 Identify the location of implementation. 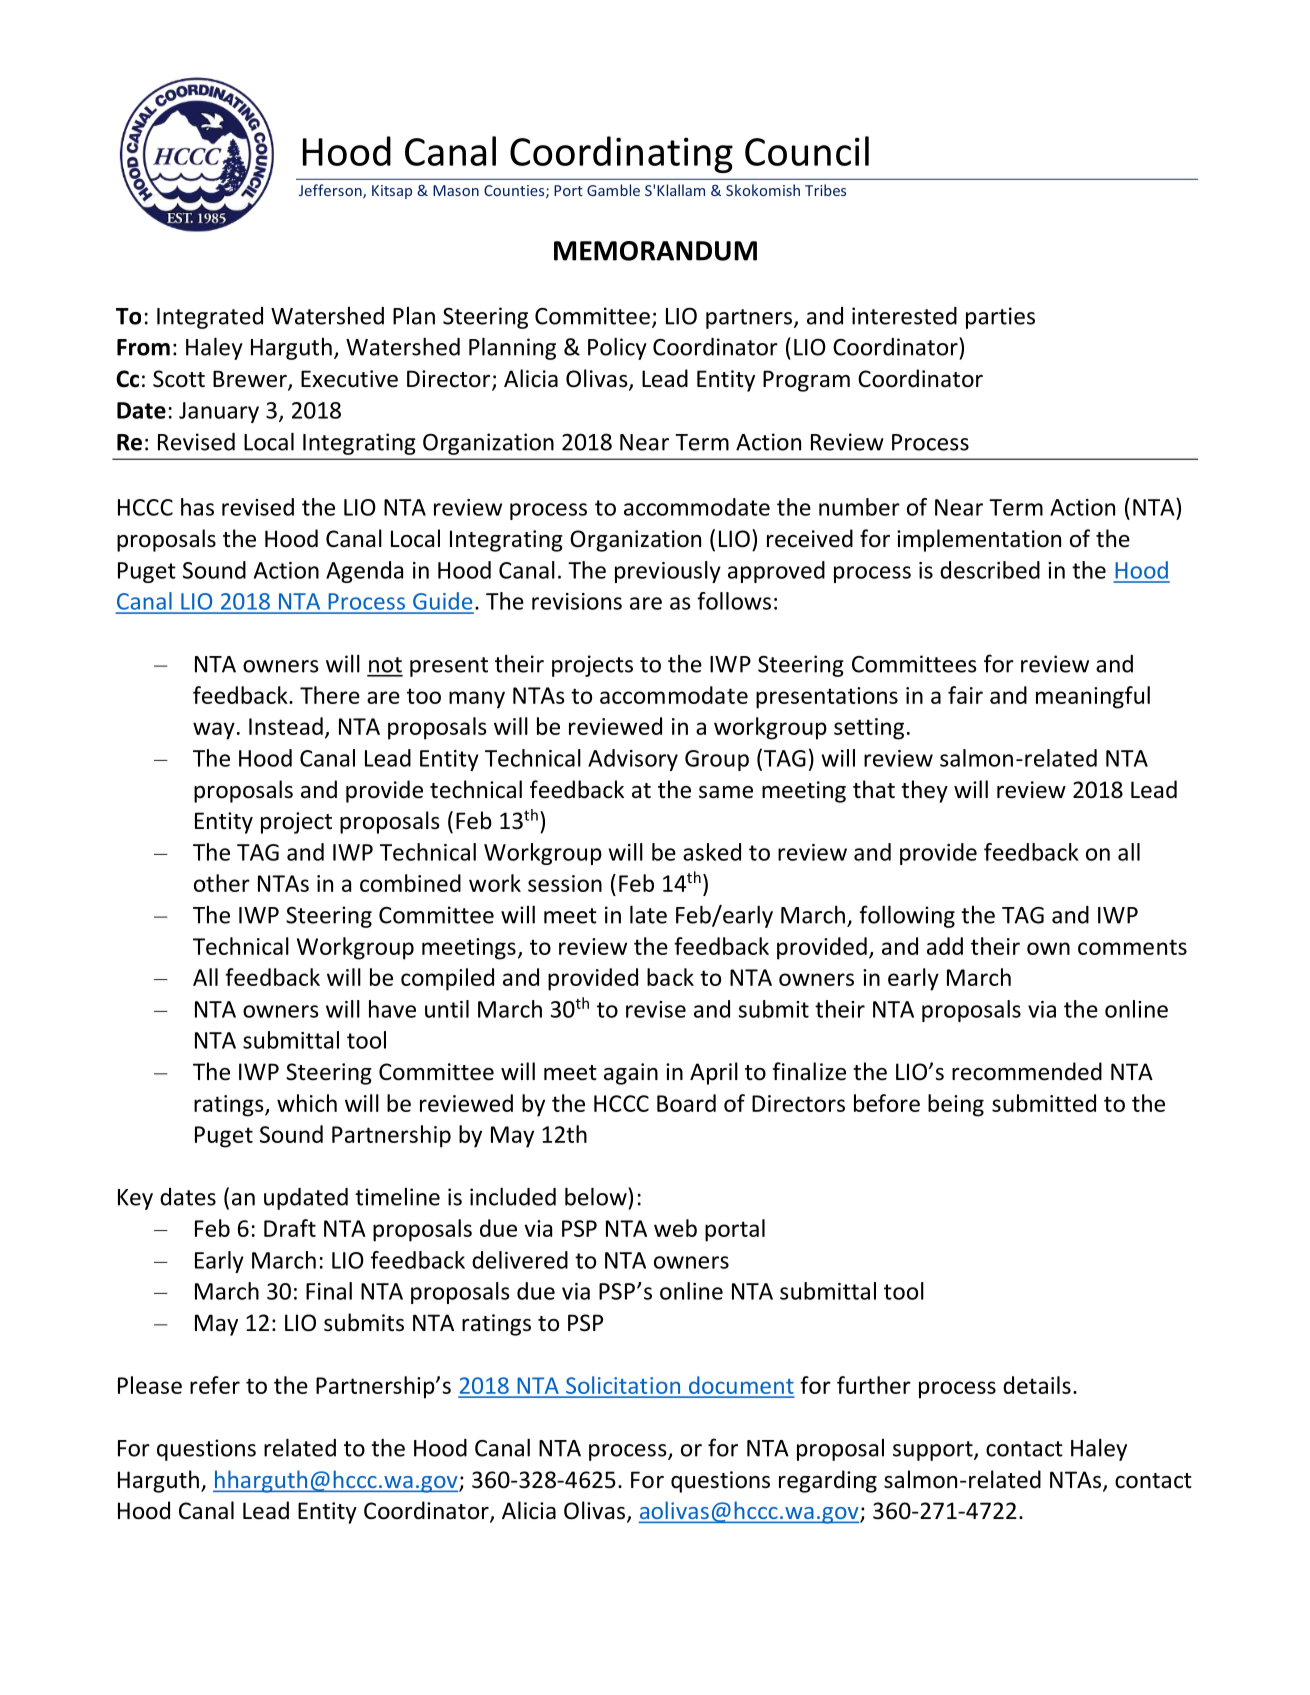
(979, 540).
